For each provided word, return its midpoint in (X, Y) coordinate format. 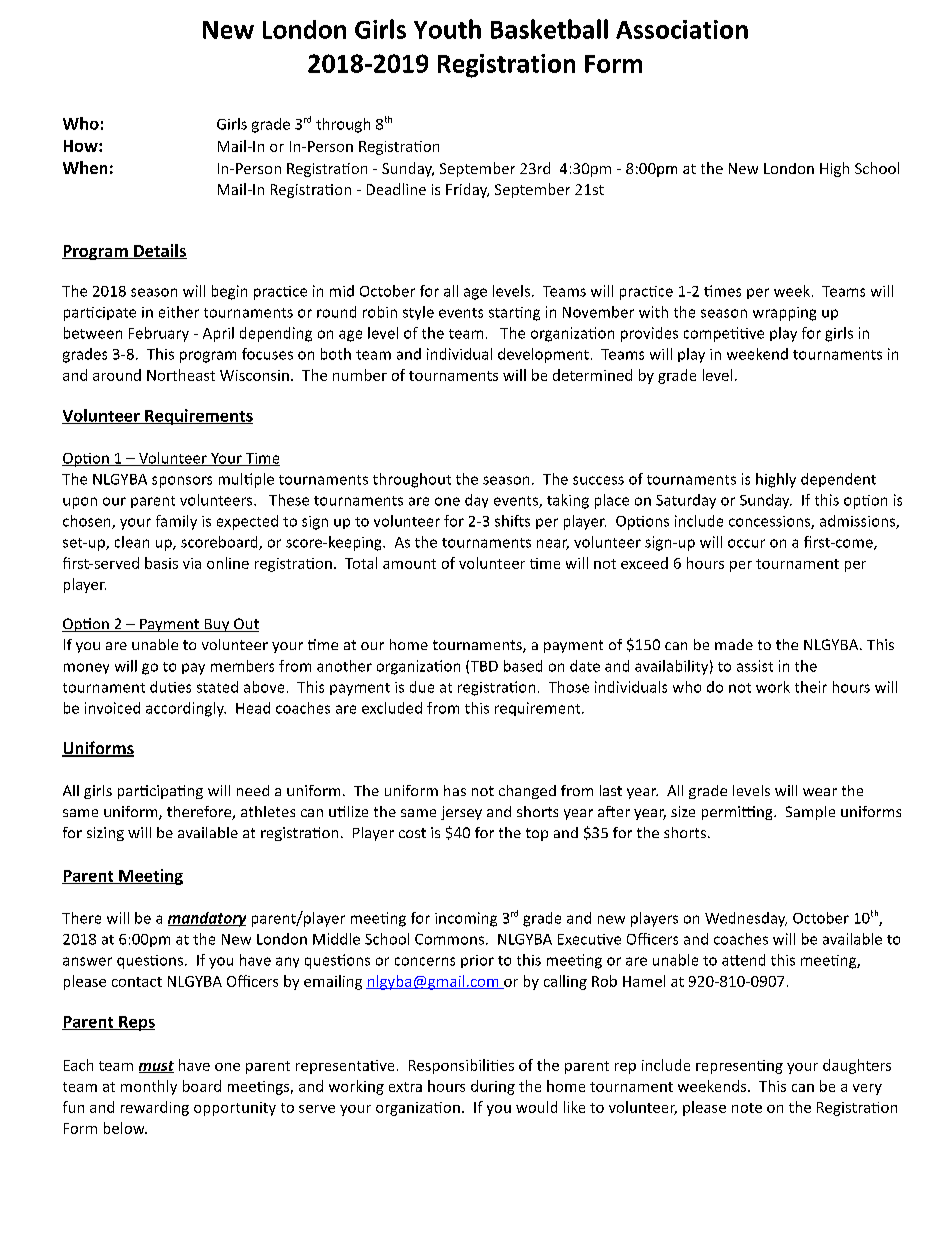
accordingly (186, 709)
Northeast (181, 375)
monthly (149, 1087)
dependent (838, 480)
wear (820, 792)
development (543, 355)
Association (682, 29)
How (82, 146)
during (493, 1087)
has (455, 790)
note (747, 1108)
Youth (447, 29)
